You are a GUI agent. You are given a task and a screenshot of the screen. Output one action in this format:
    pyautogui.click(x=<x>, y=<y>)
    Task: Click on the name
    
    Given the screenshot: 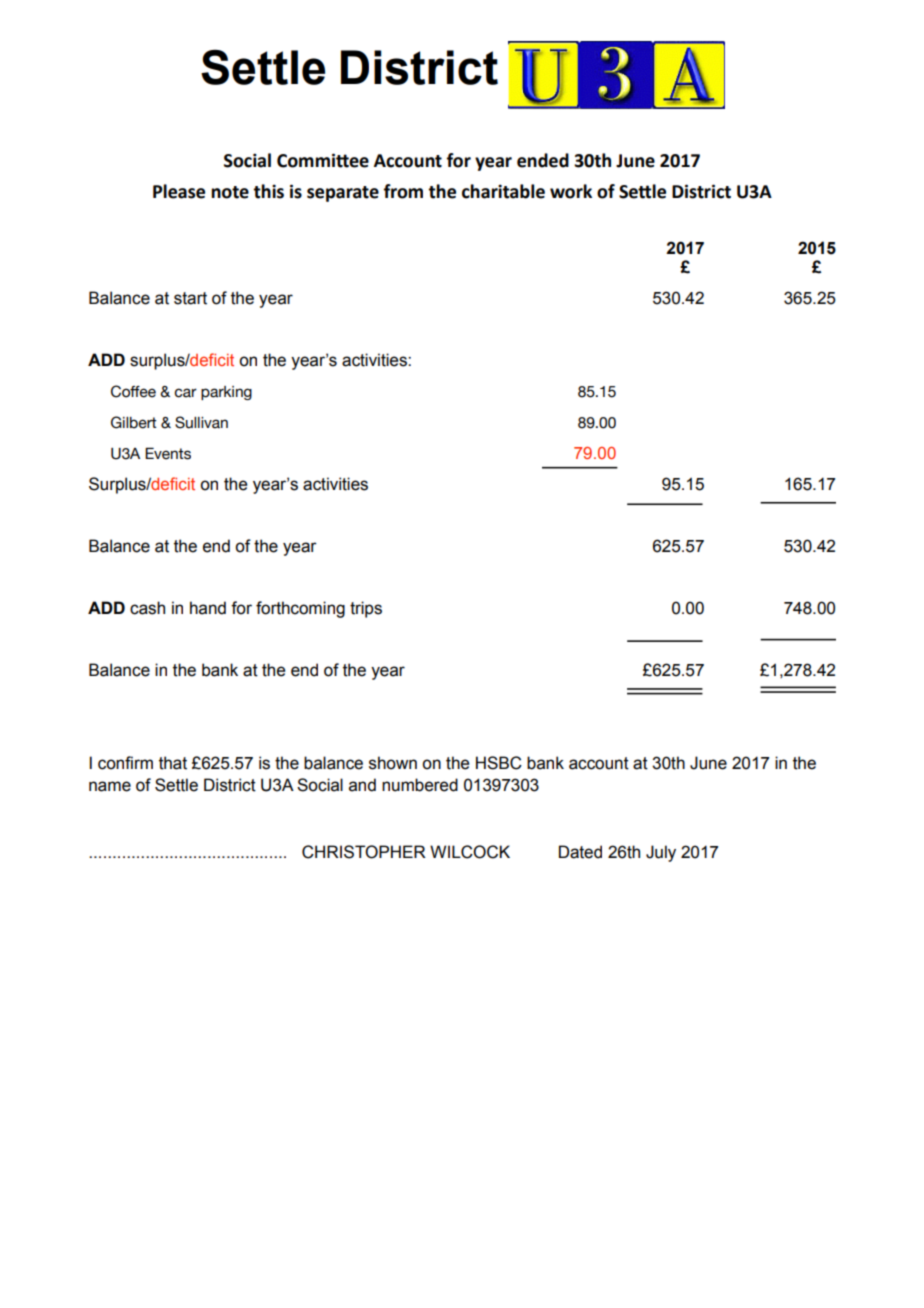 What is the action you would take?
    pyautogui.click(x=110, y=786)
